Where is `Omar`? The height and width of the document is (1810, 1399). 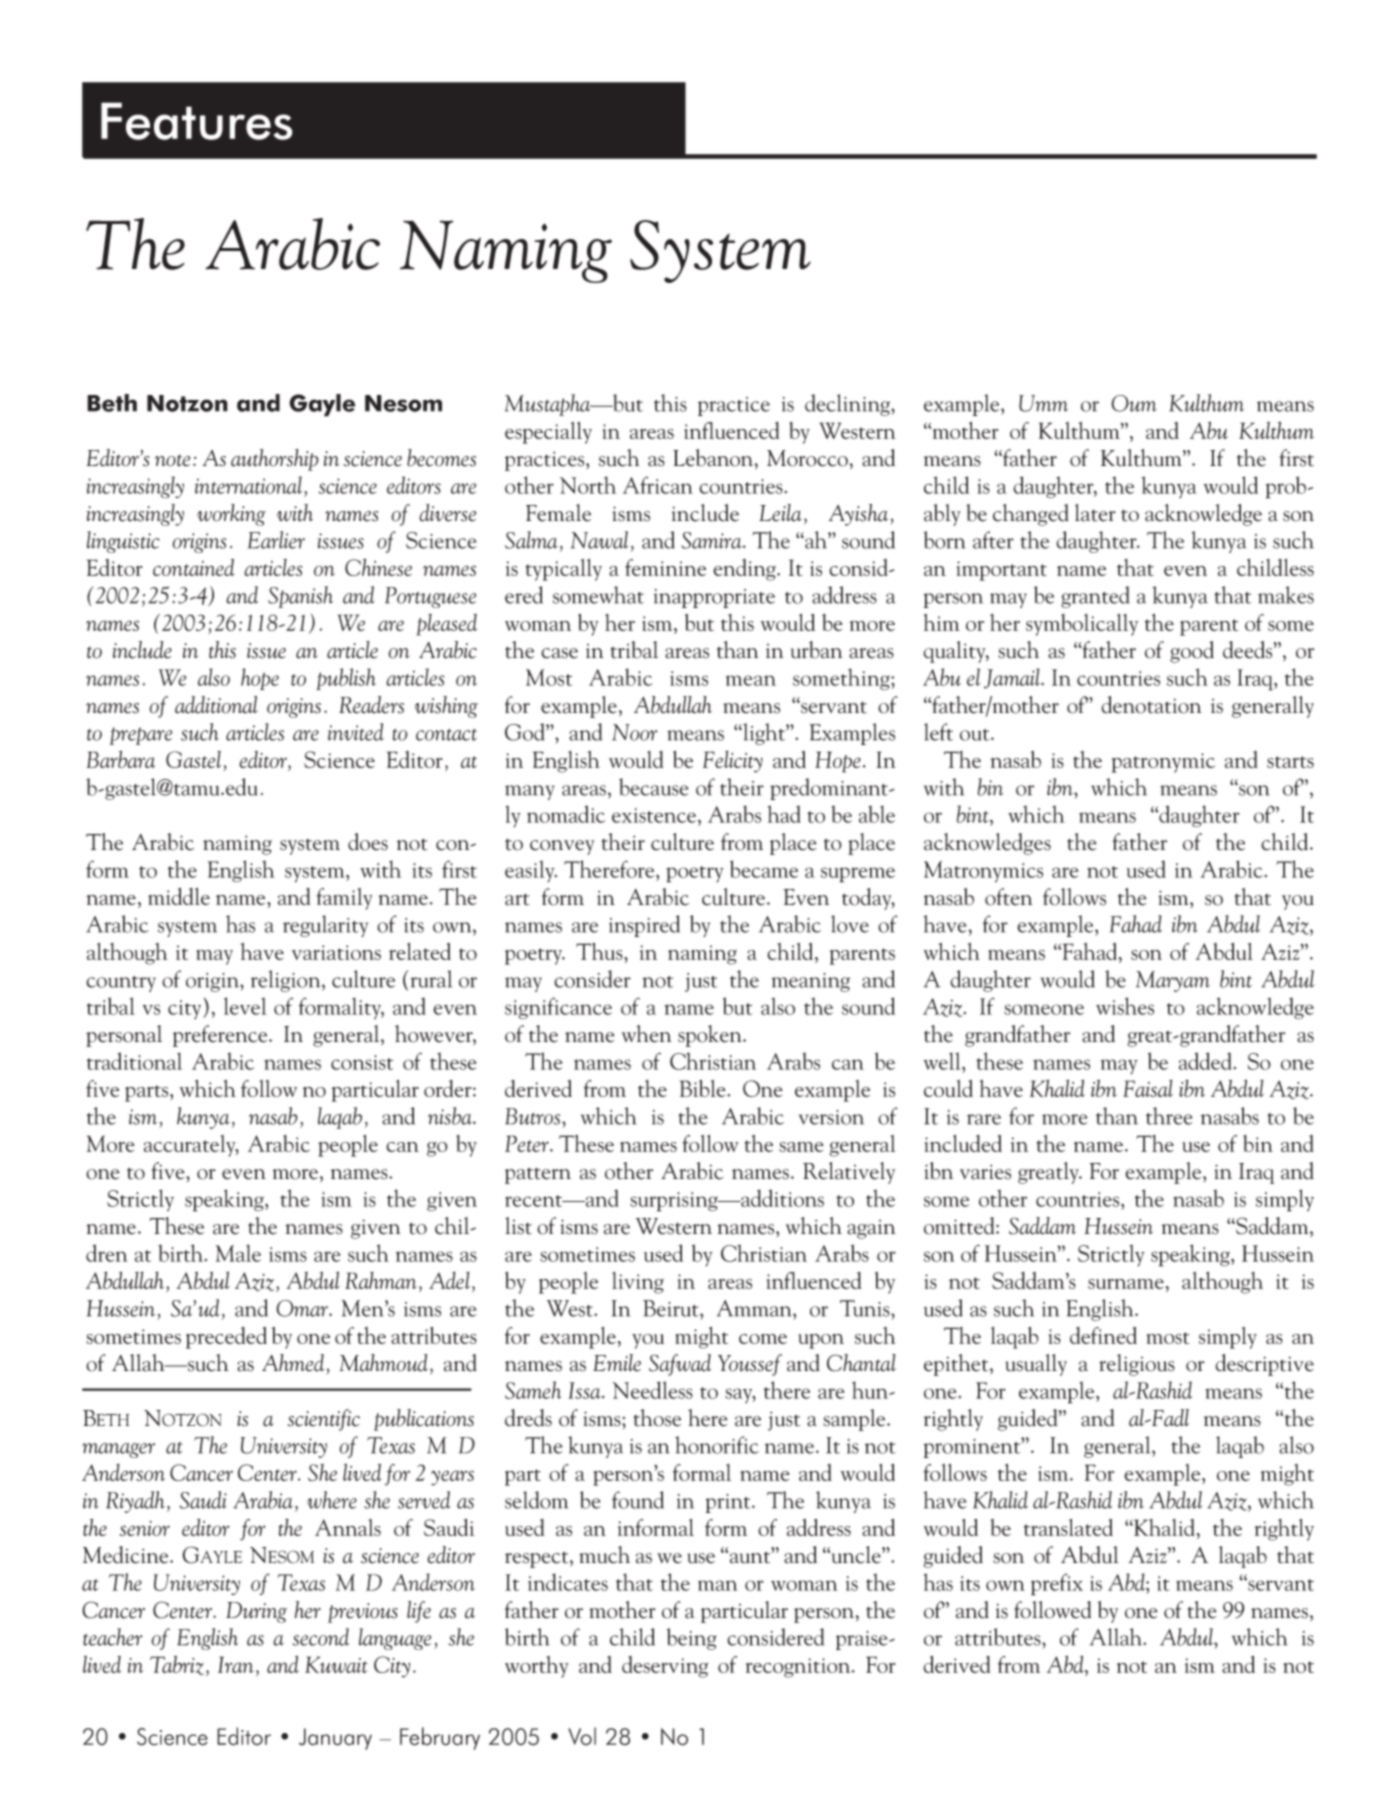 Omar is located at coordinates (303, 1308).
